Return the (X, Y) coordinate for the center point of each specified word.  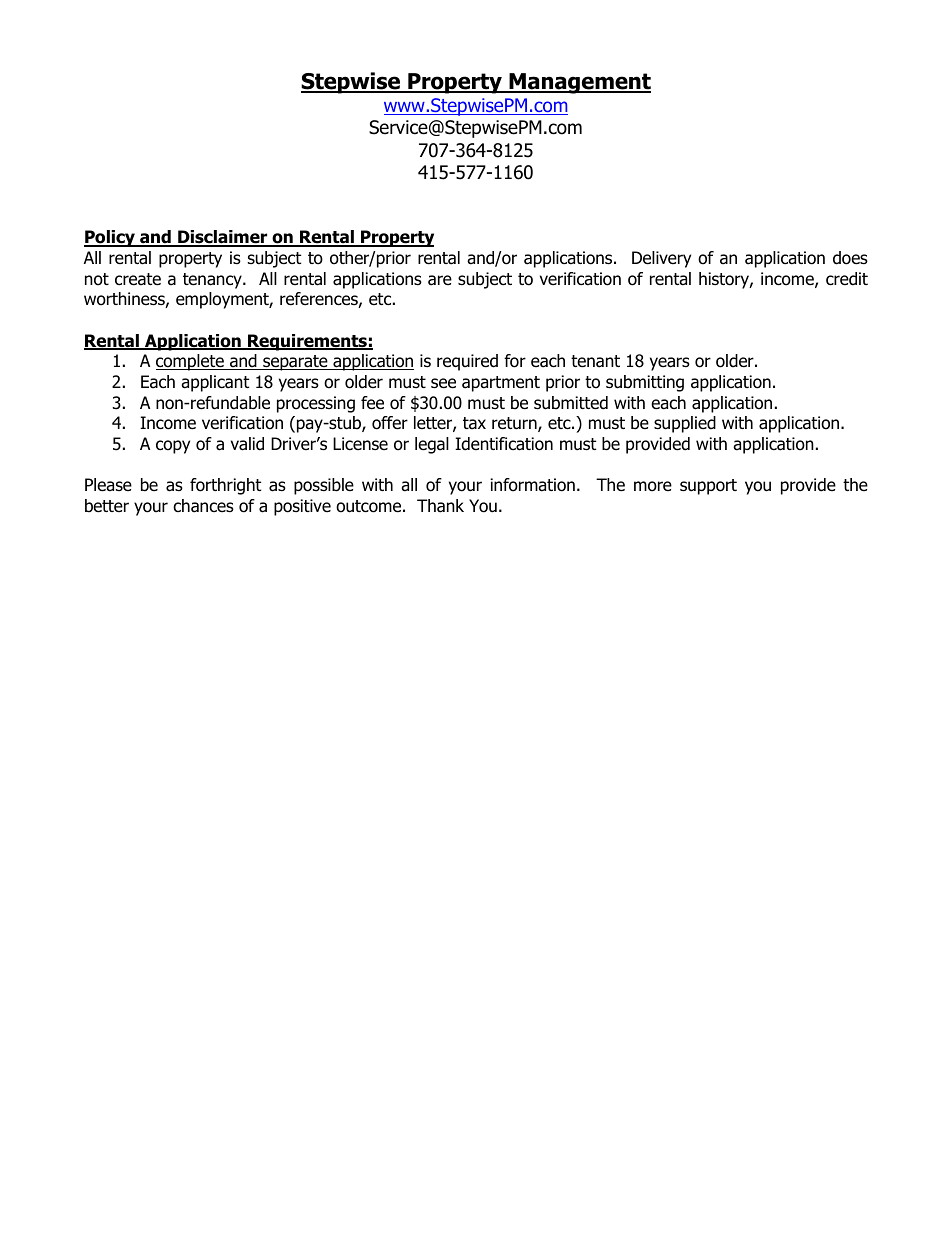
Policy (110, 238)
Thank (440, 506)
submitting (645, 383)
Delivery (661, 259)
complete (191, 362)
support (708, 487)
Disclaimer (223, 238)
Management (579, 83)
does (850, 258)
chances (203, 506)
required (467, 362)
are (440, 280)
